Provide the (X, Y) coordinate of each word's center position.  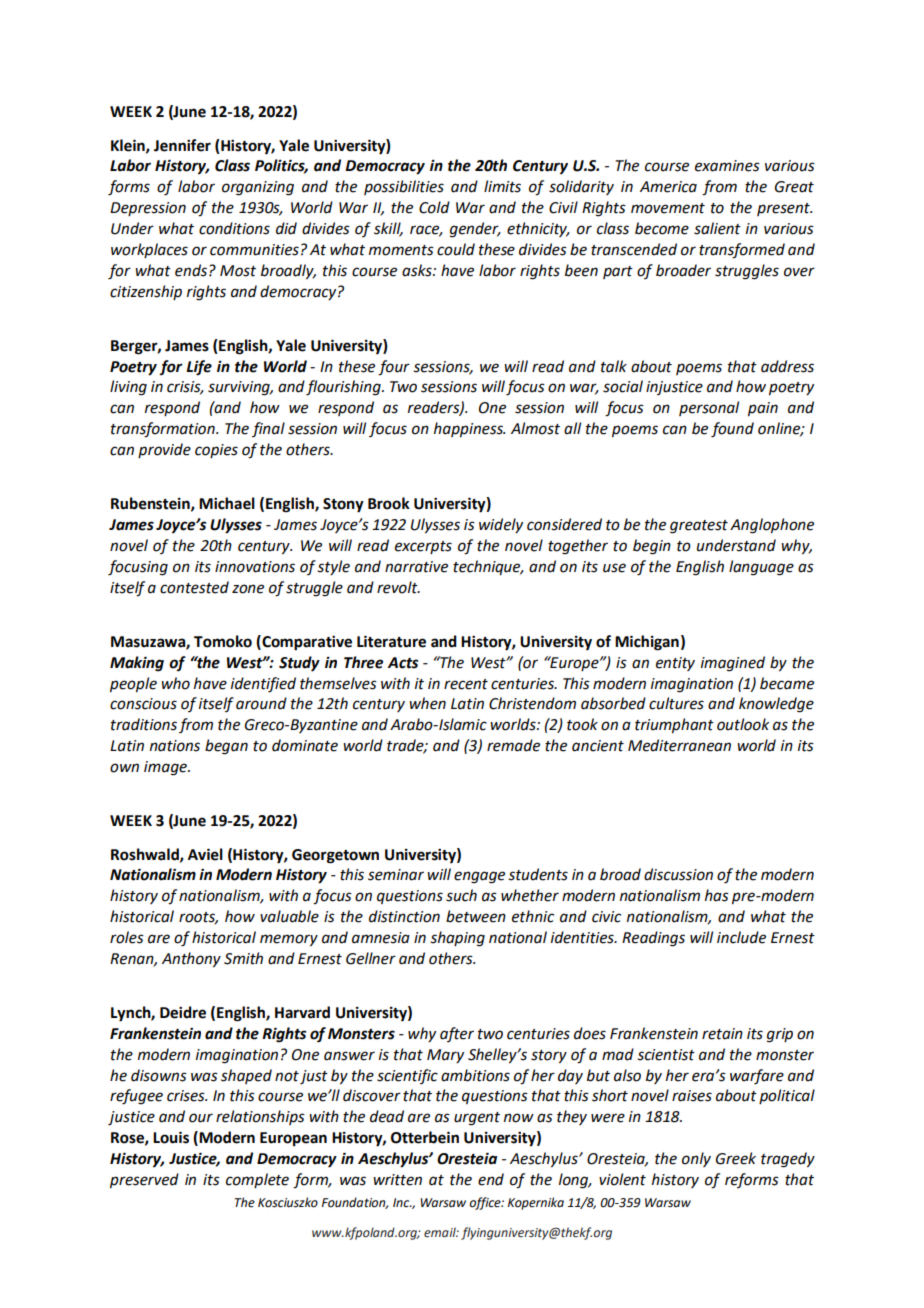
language (761, 568)
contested (194, 587)
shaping (457, 939)
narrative (416, 567)
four (394, 368)
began (226, 747)
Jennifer (182, 145)
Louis (171, 1137)
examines (727, 166)
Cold (434, 207)
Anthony (191, 959)
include (741, 937)
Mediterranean (679, 745)
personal (709, 408)
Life (199, 368)
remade (513, 745)
